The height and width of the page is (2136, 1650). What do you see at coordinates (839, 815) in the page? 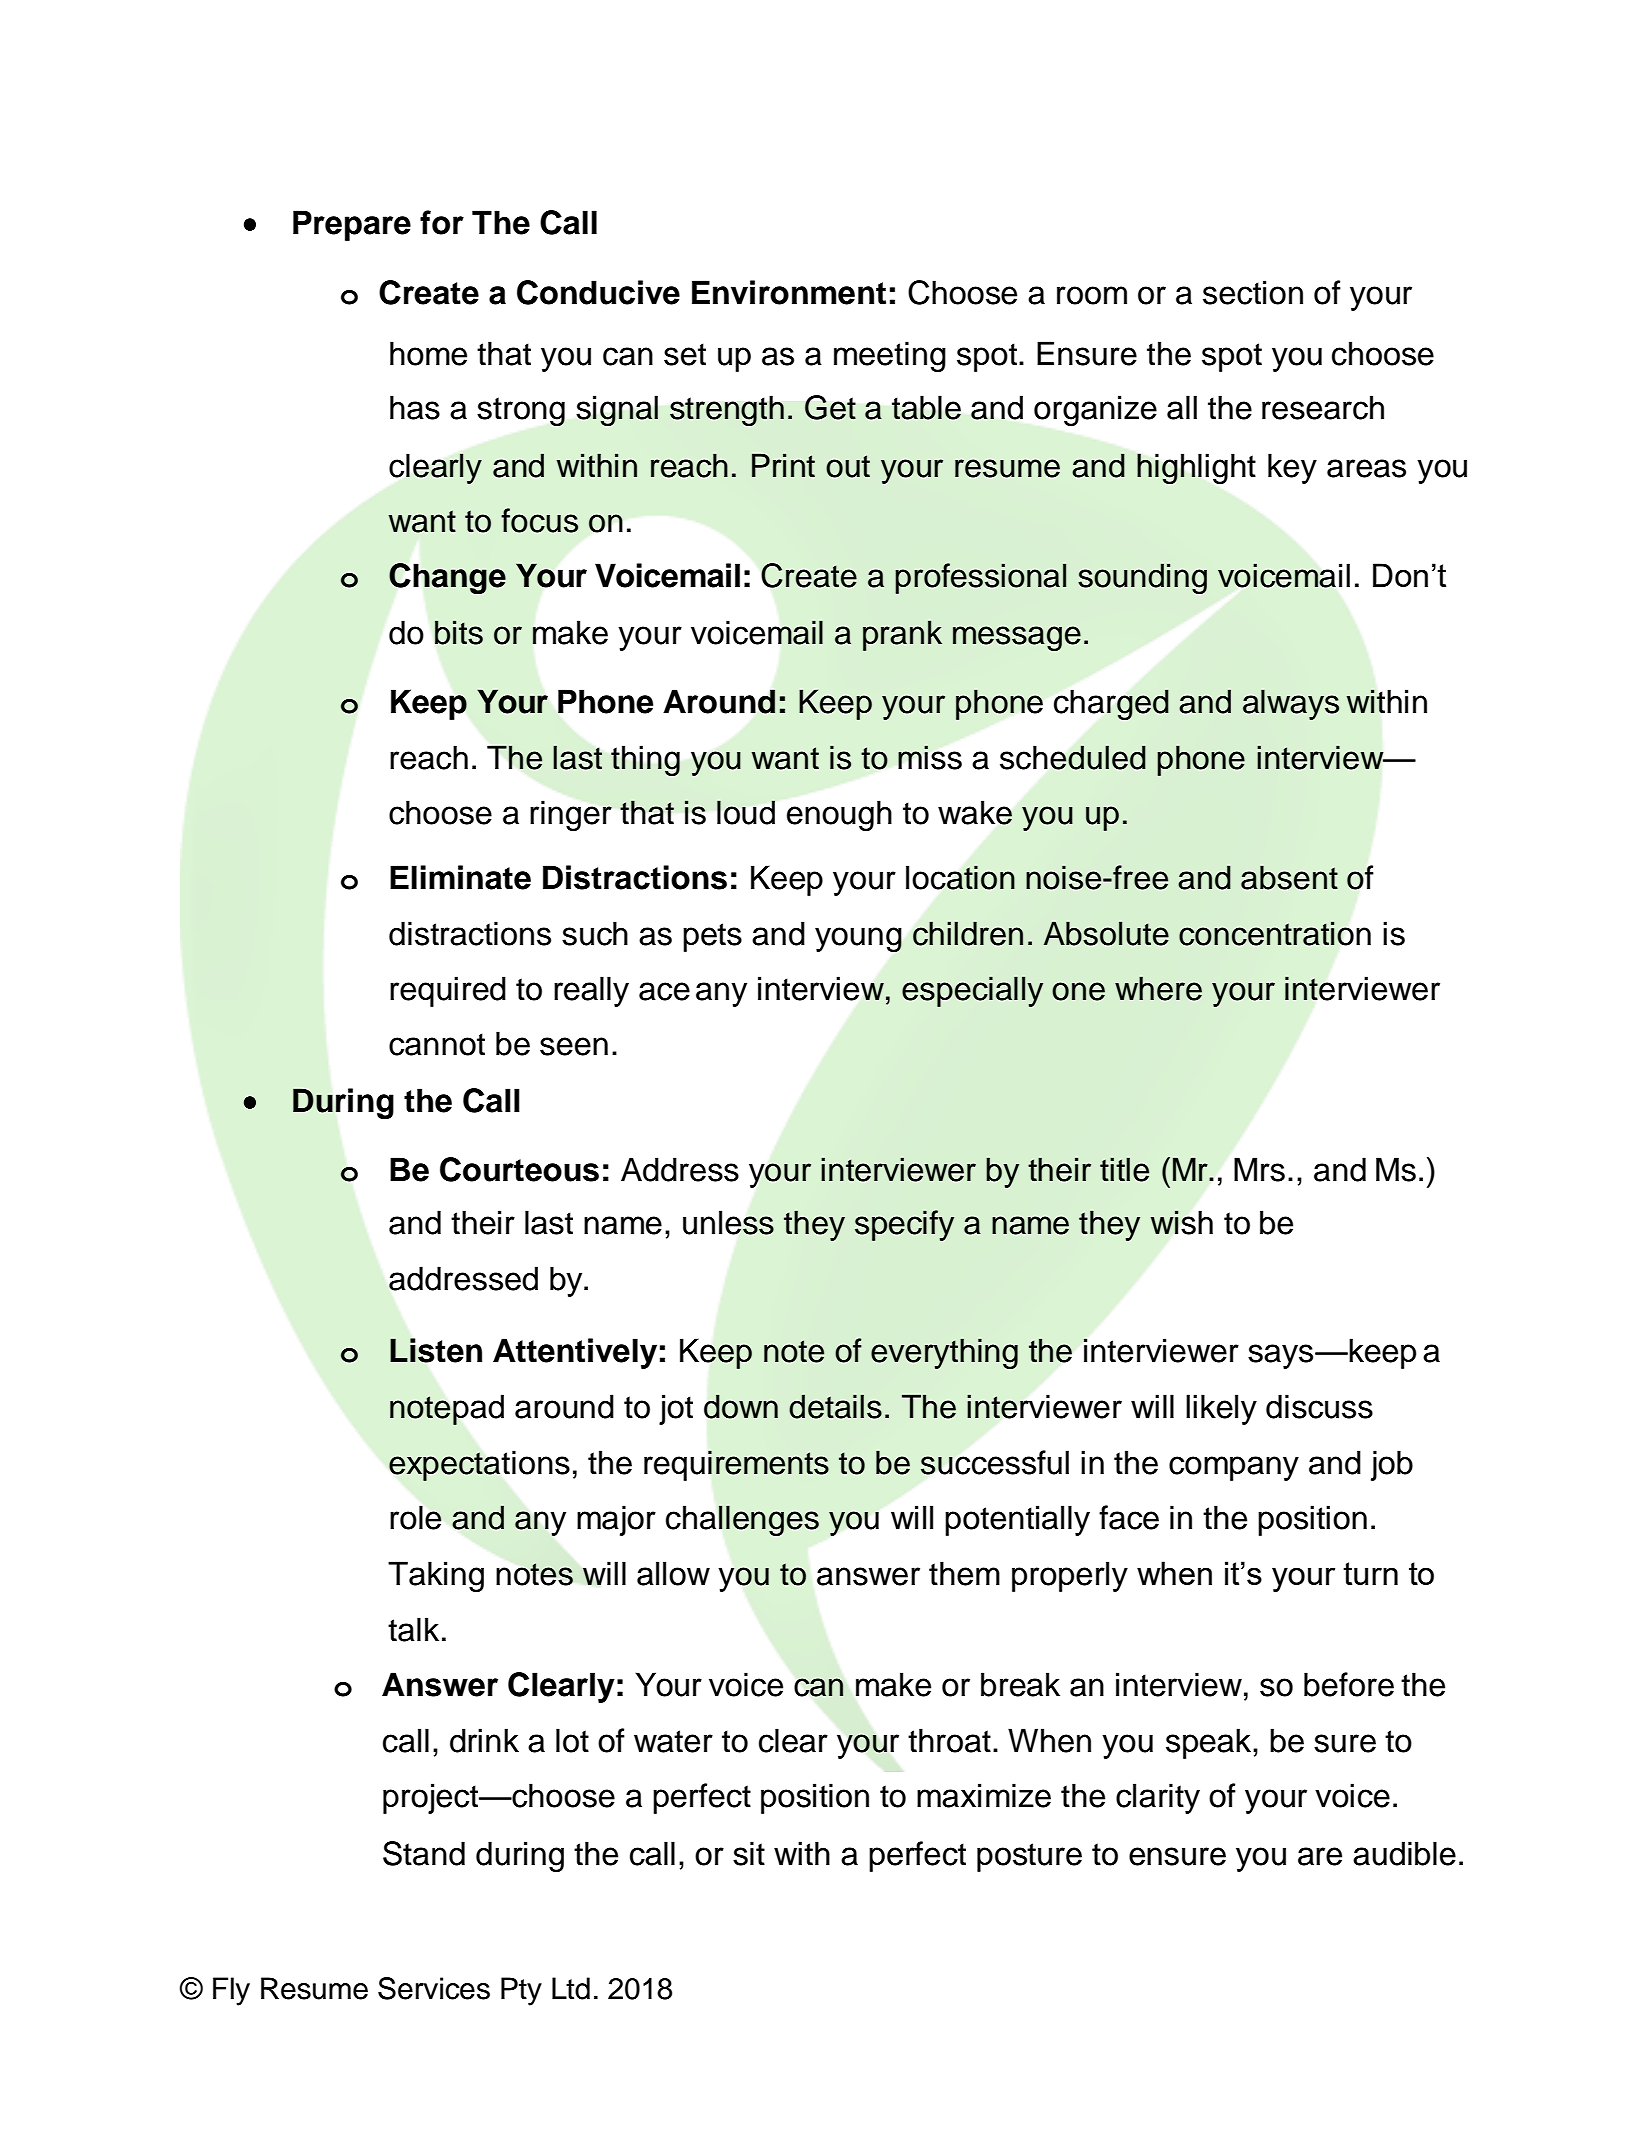
I see `enough` at bounding box center [839, 815].
